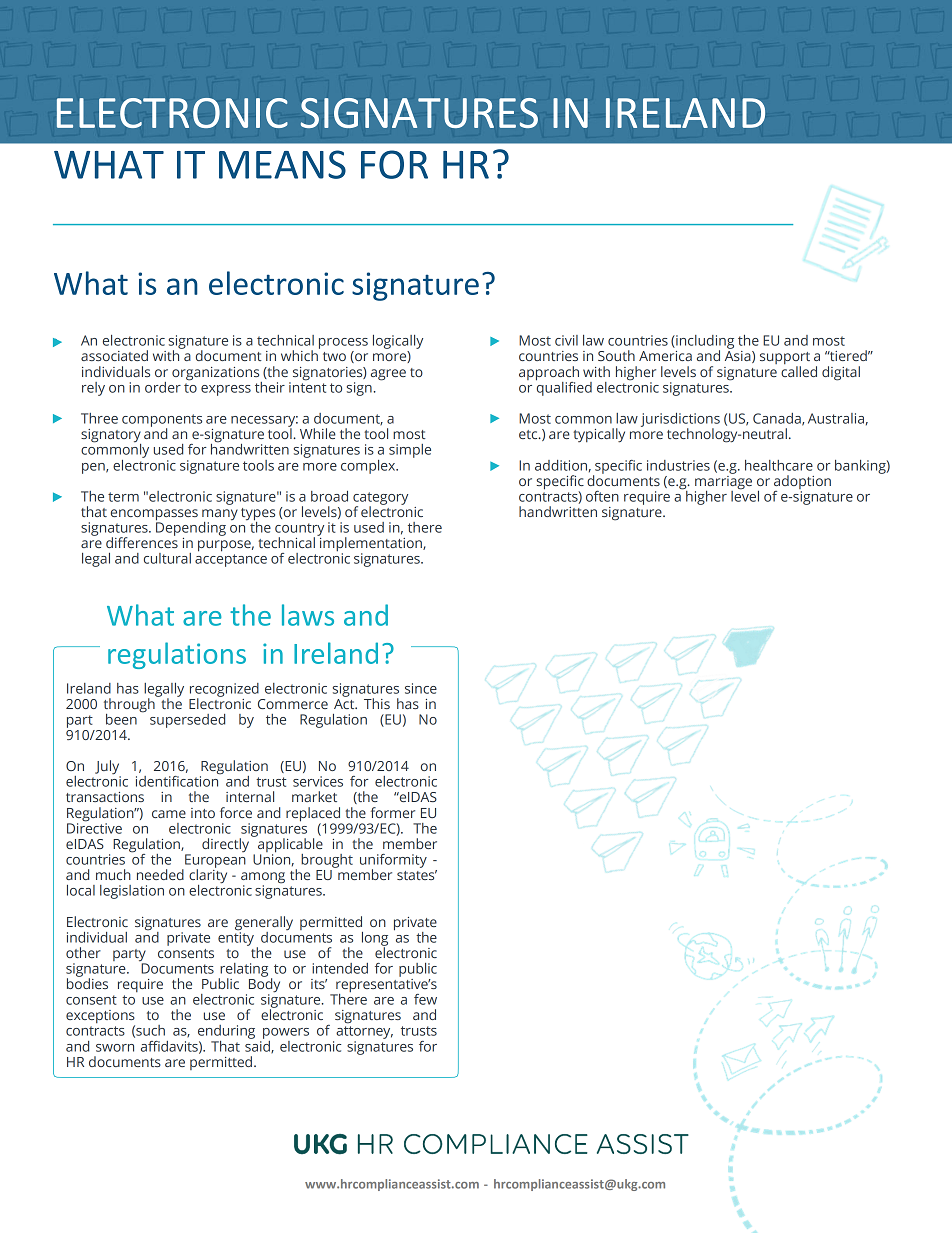  I want to click on enduring, so click(226, 1033).
